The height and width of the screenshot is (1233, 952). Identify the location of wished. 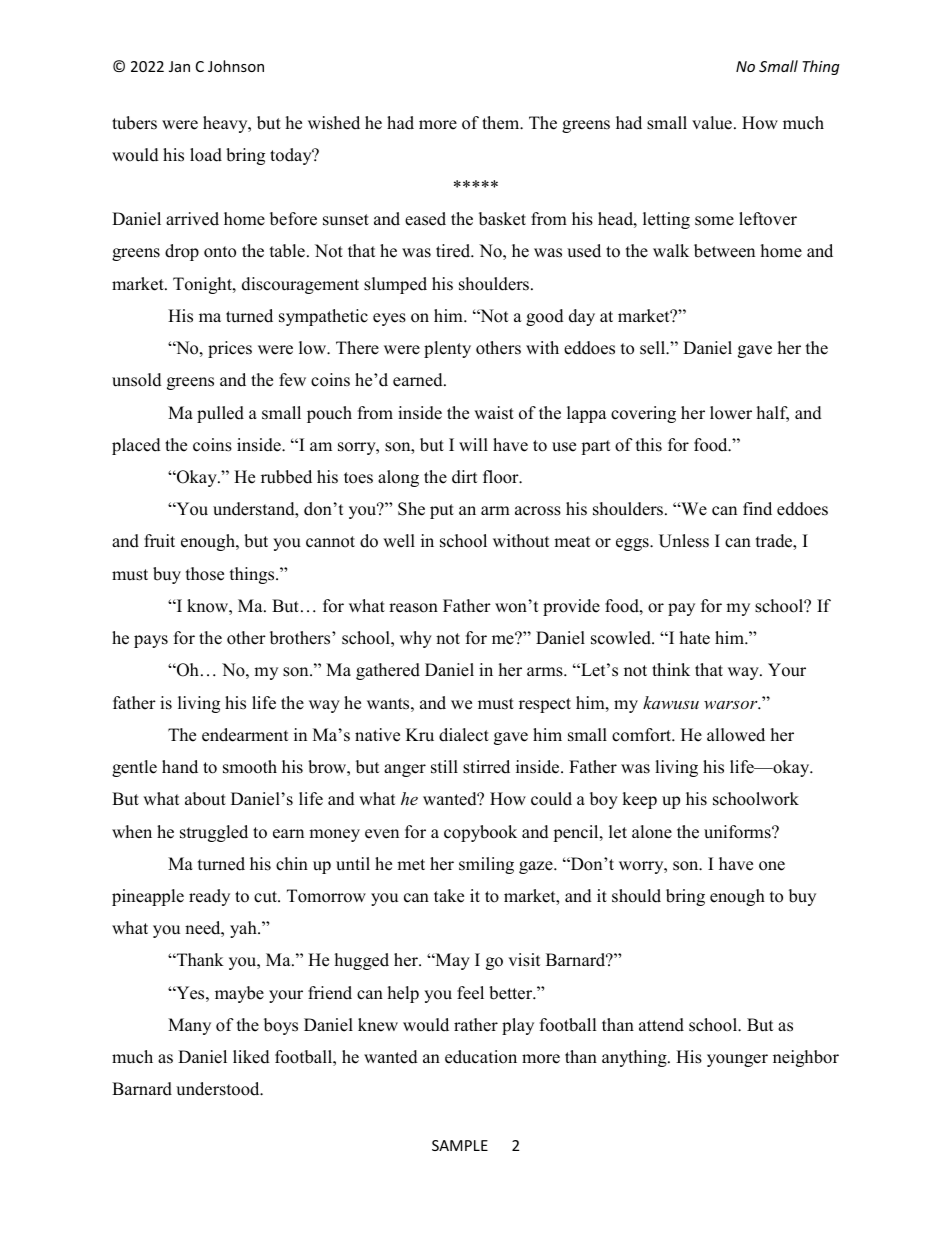
(334, 123).
